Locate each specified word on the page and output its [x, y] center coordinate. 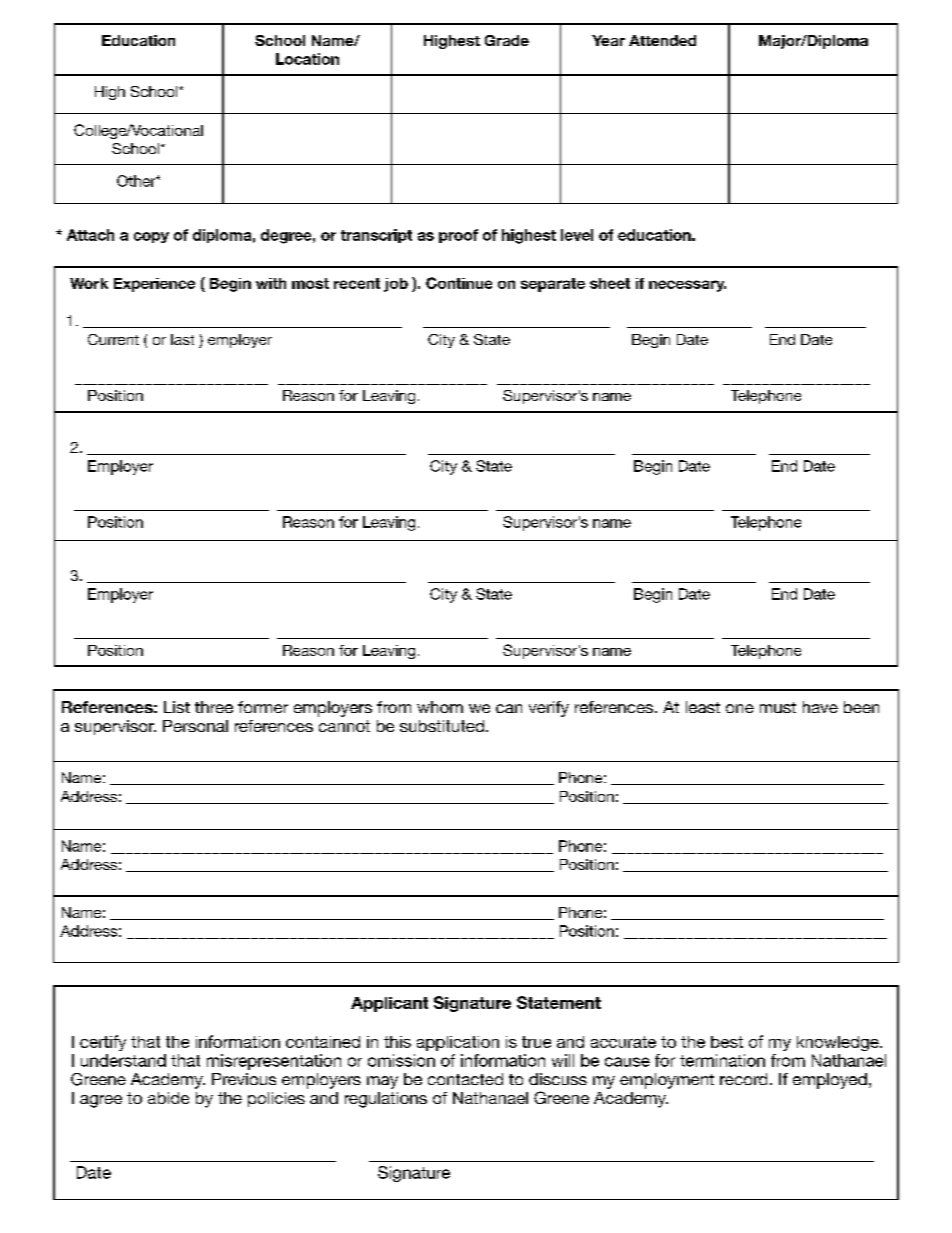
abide [168, 1098]
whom [440, 707]
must [778, 707]
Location [307, 59]
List [177, 707]
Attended [662, 40]
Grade [507, 40]
